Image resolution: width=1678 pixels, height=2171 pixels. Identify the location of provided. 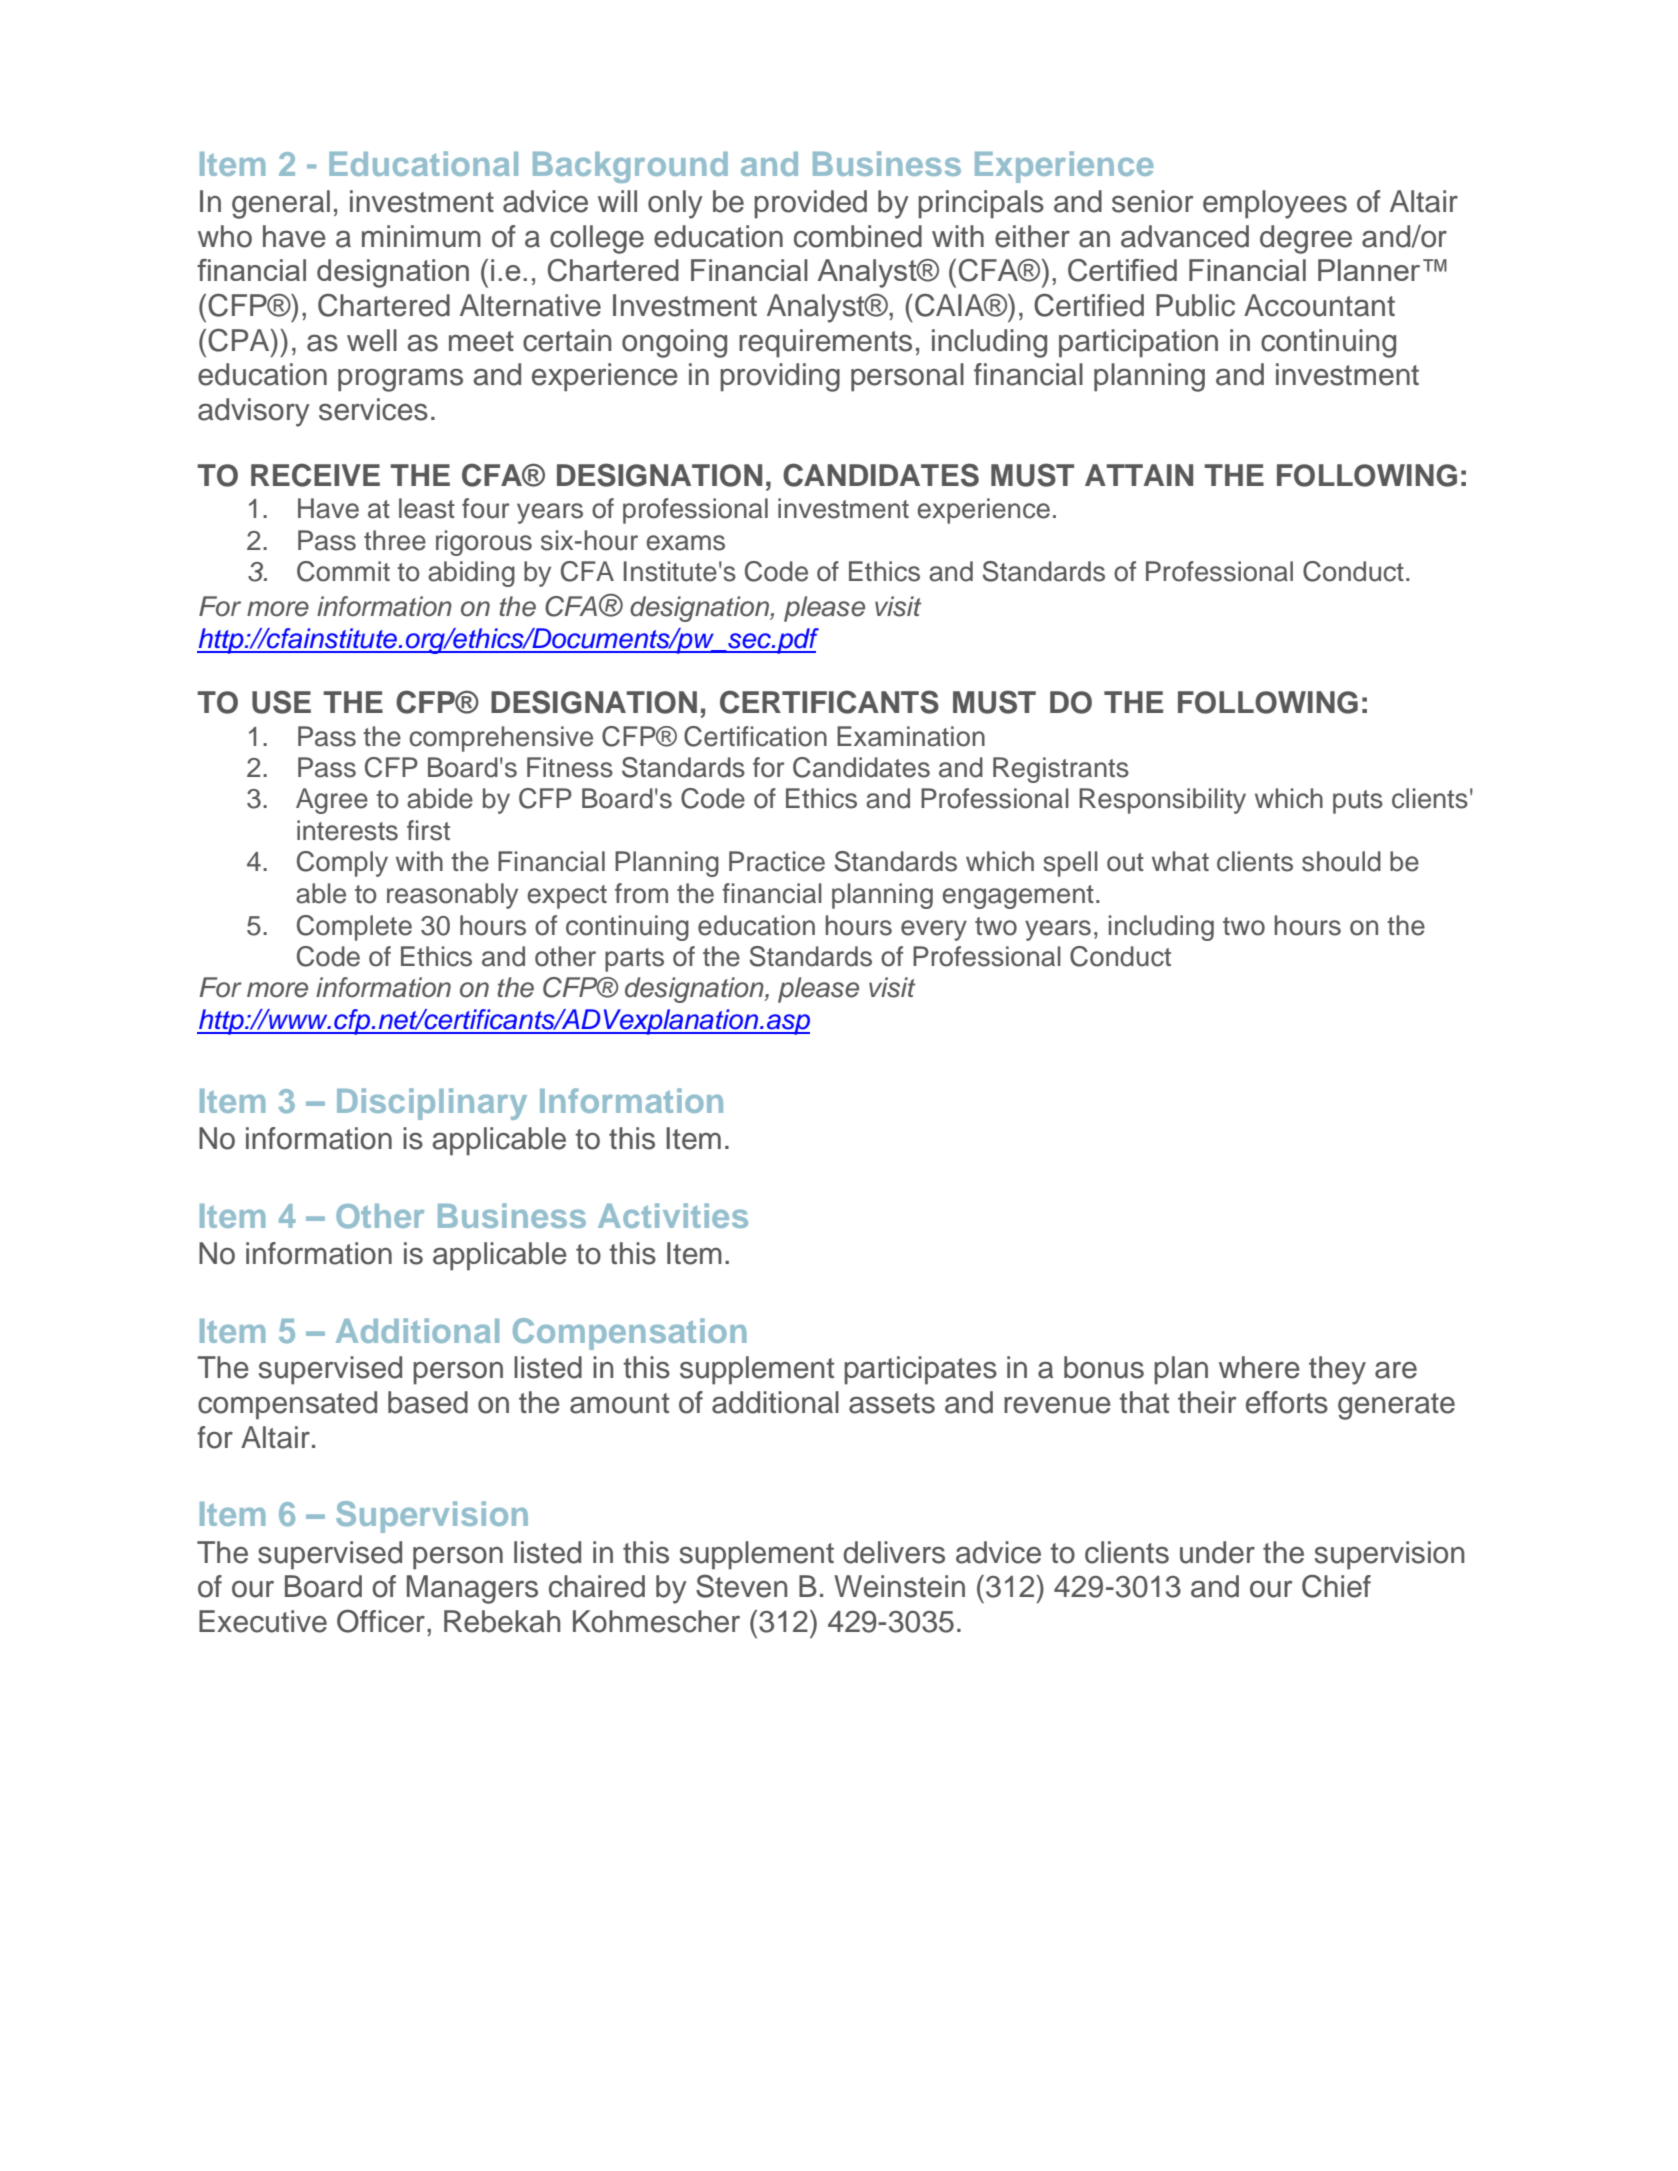
(810, 204).
